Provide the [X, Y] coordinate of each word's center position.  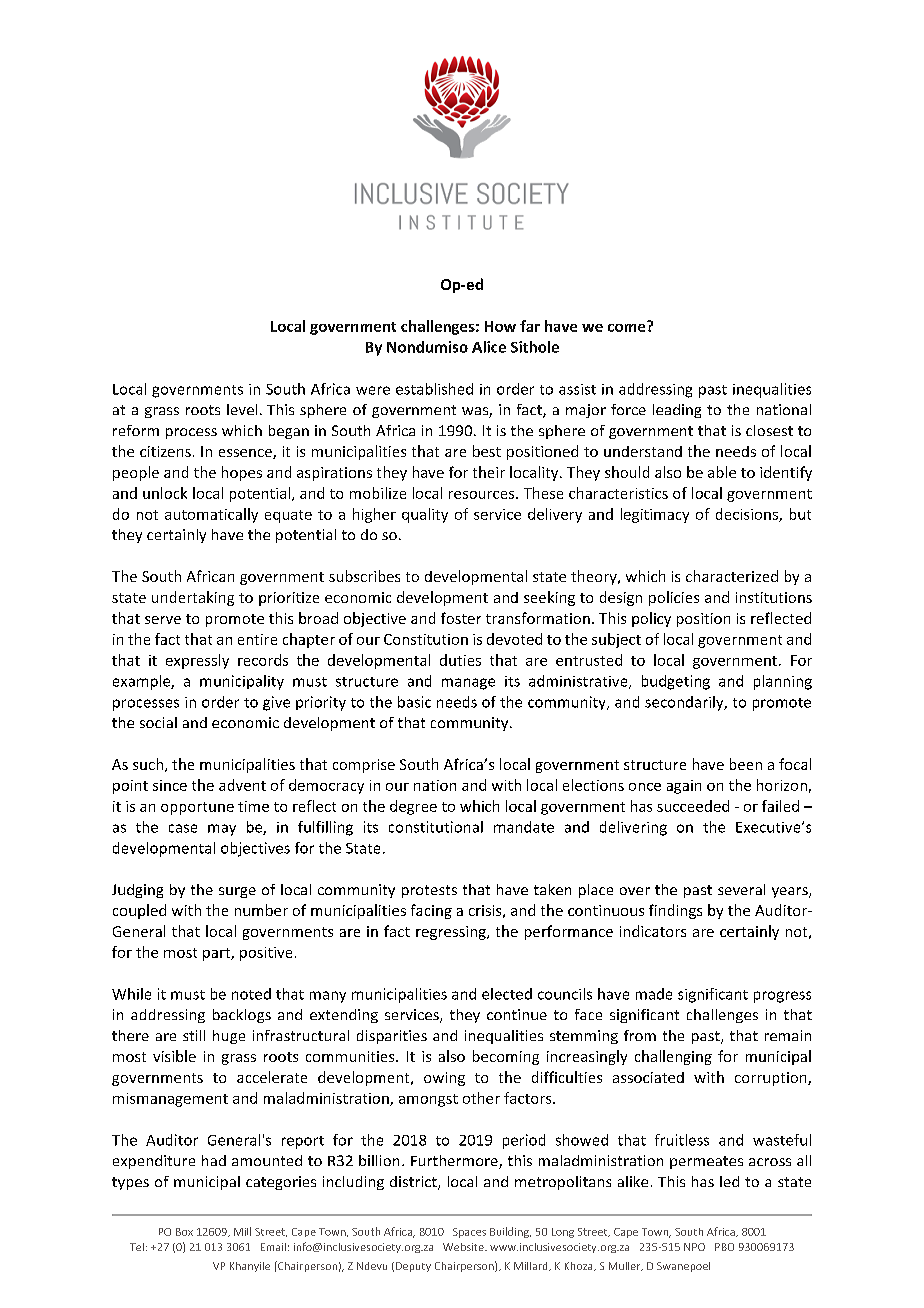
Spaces [469, 1233]
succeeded [693, 806]
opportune [197, 808]
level [242, 409]
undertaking [193, 598]
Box [184, 1232]
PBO [724, 1247]
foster [461, 618]
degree [413, 807]
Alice [489, 347]
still [194, 1035]
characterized [732, 576]
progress [782, 997]
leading [677, 411]
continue [517, 1014]
